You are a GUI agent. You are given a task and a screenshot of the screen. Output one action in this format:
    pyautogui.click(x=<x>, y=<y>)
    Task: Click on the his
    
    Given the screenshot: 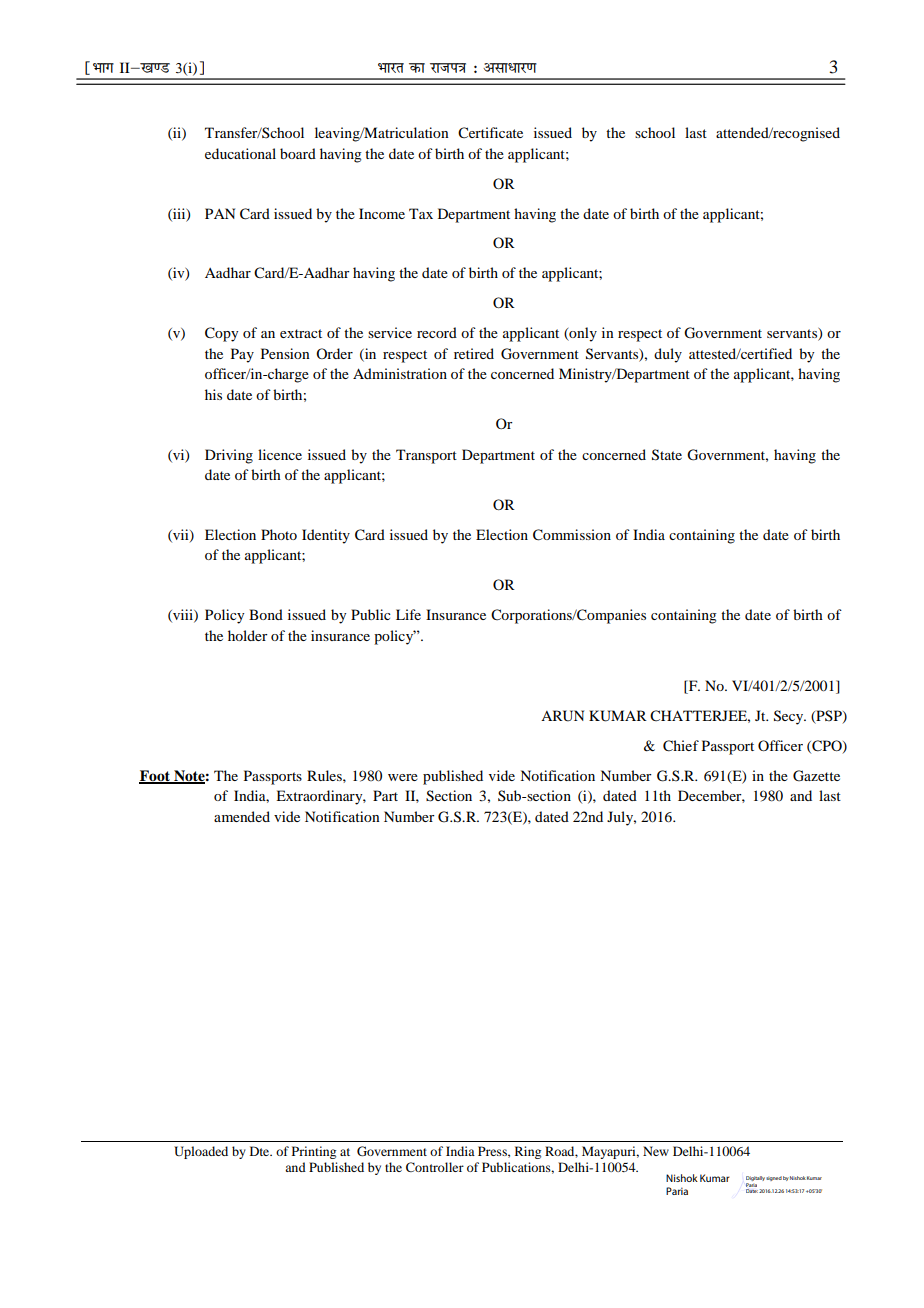 What is the action you would take?
    pyautogui.click(x=213, y=394)
